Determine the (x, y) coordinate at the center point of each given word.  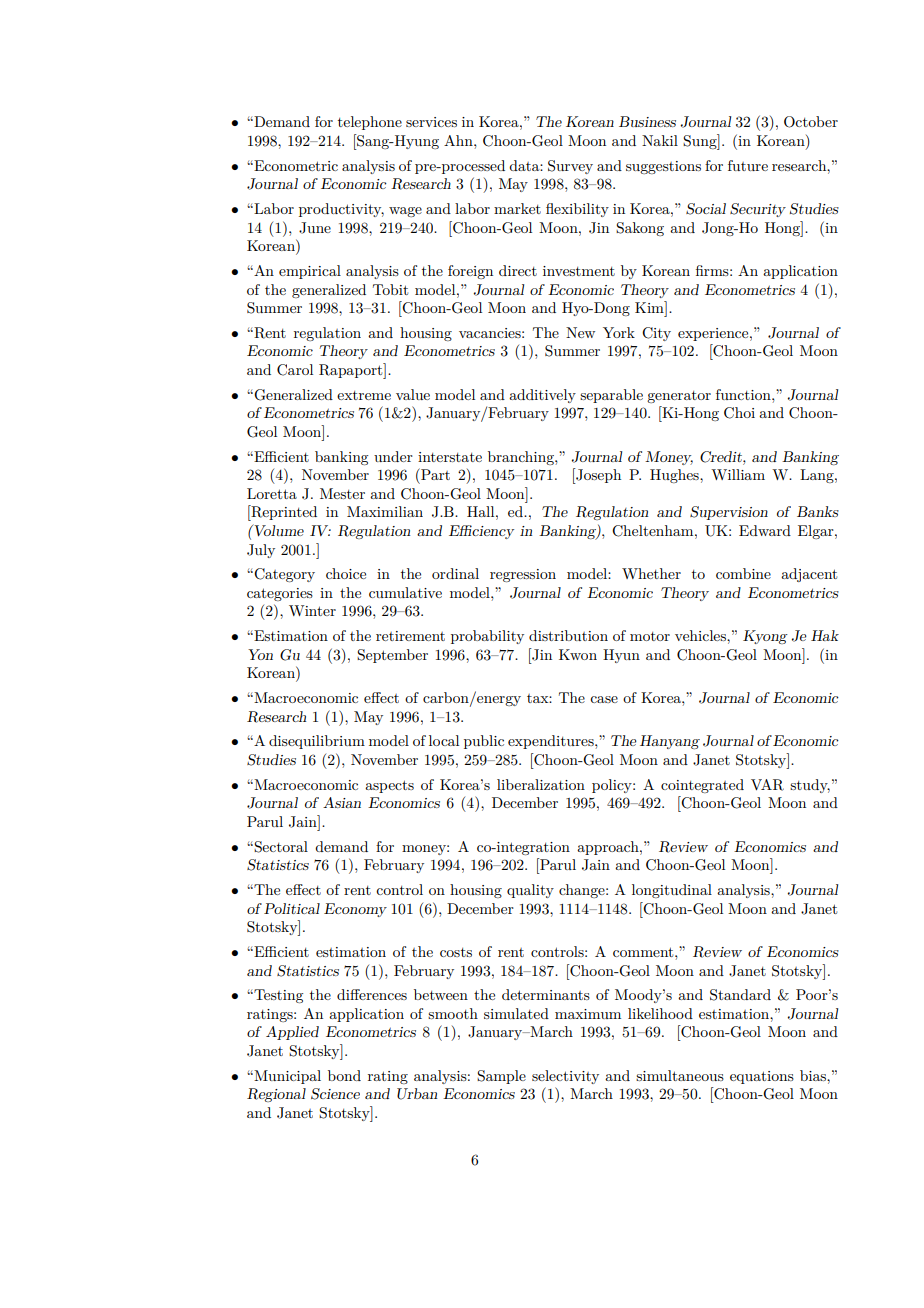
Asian (342, 802)
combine (743, 573)
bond (344, 1075)
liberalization (541, 784)
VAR (767, 785)
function (744, 394)
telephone (370, 123)
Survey (570, 167)
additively (542, 396)
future (748, 165)
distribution (568, 635)
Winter (312, 610)
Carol (295, 370)
